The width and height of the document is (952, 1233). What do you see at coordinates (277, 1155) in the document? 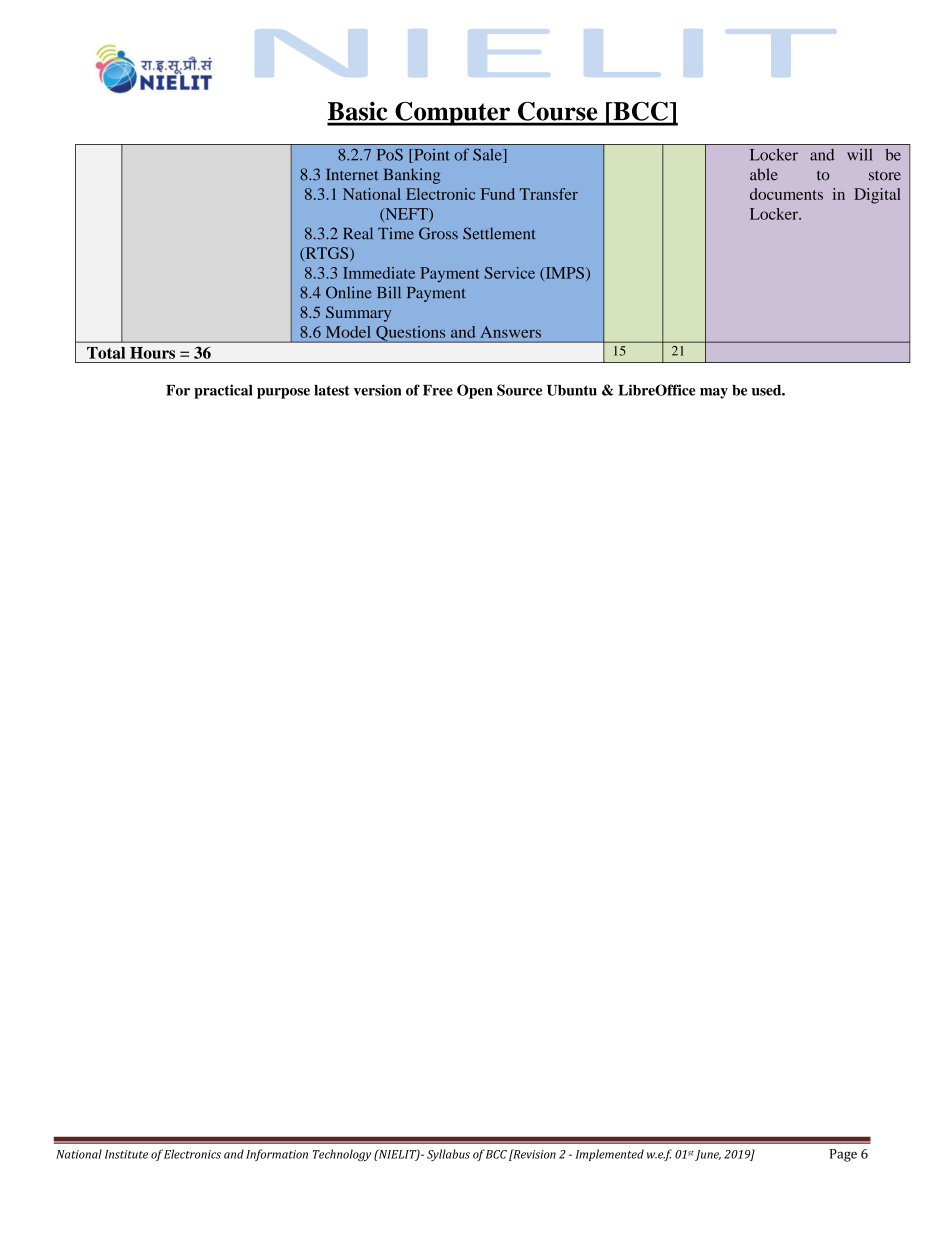
I see `Information` at bounding box center [277, 1155].
